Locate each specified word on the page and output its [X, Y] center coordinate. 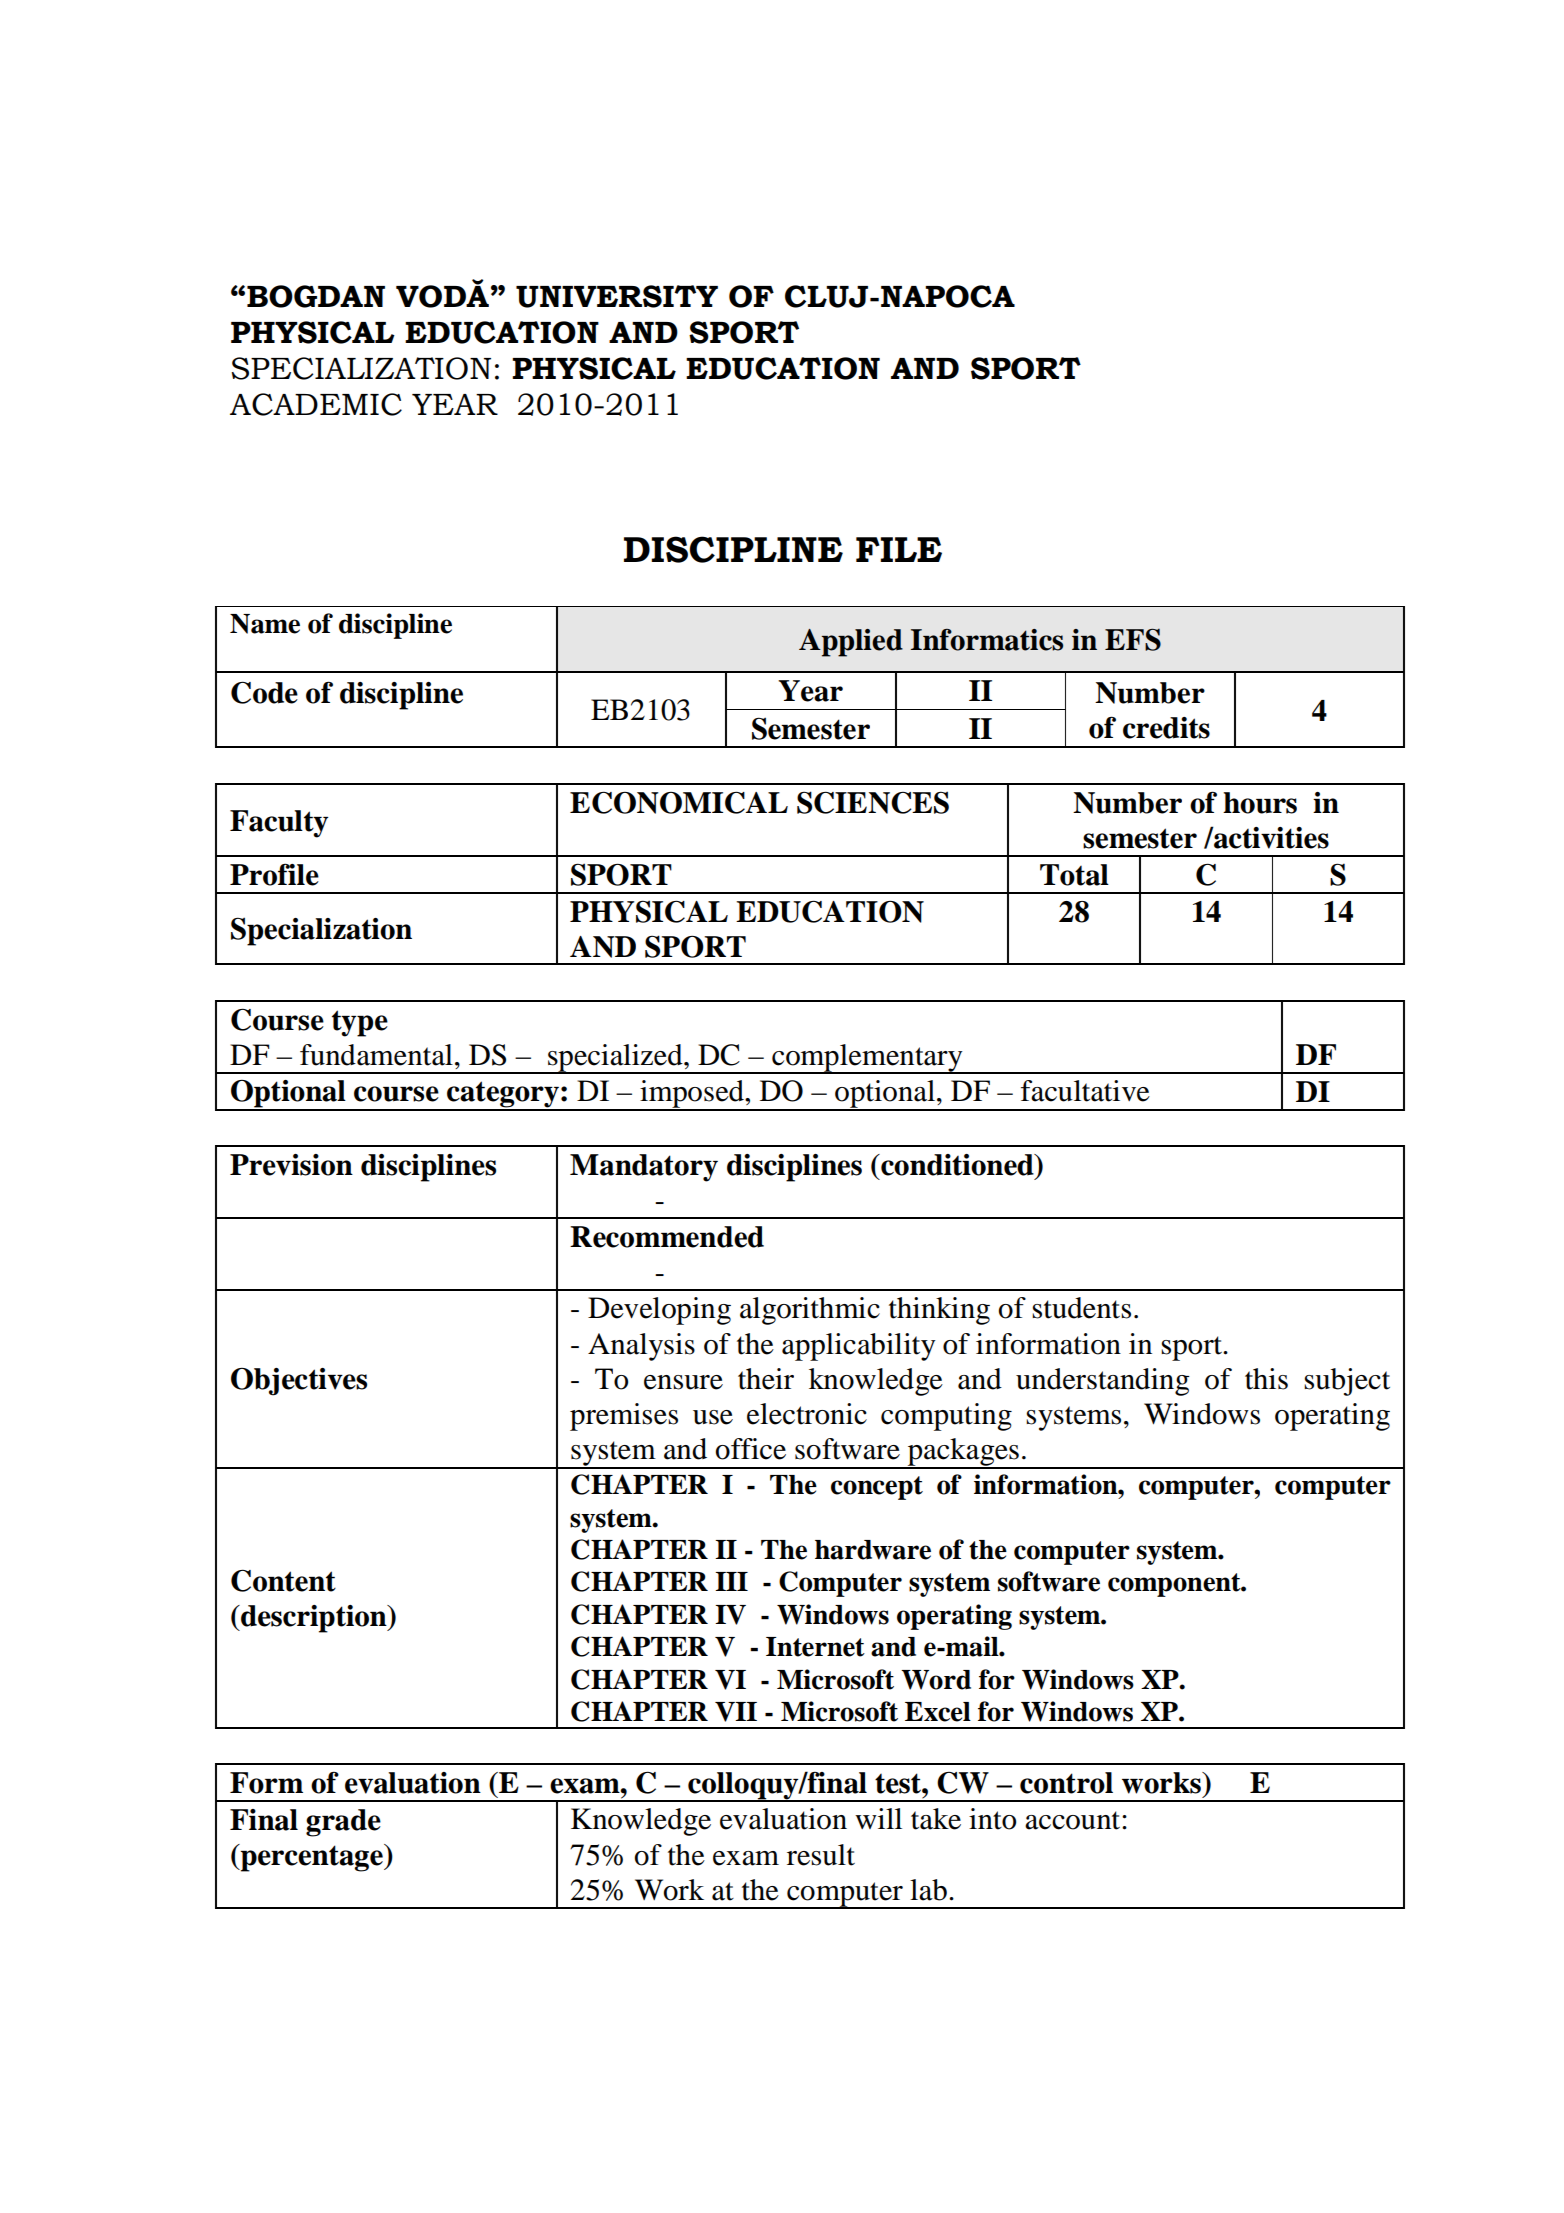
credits [1166, 728]
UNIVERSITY [617, 296]
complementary [867, 1059]
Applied [851, 643]
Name [265, 624]
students [1081, 1308]
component [1175, 1585]
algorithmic [810, 1311]
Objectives [299, 1382]
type [360, 1023]
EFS [1133, 640]
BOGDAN [316, 296]
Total [1074, 875]
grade [343, 1823]
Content [283, 1580]
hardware [873, 1550]
